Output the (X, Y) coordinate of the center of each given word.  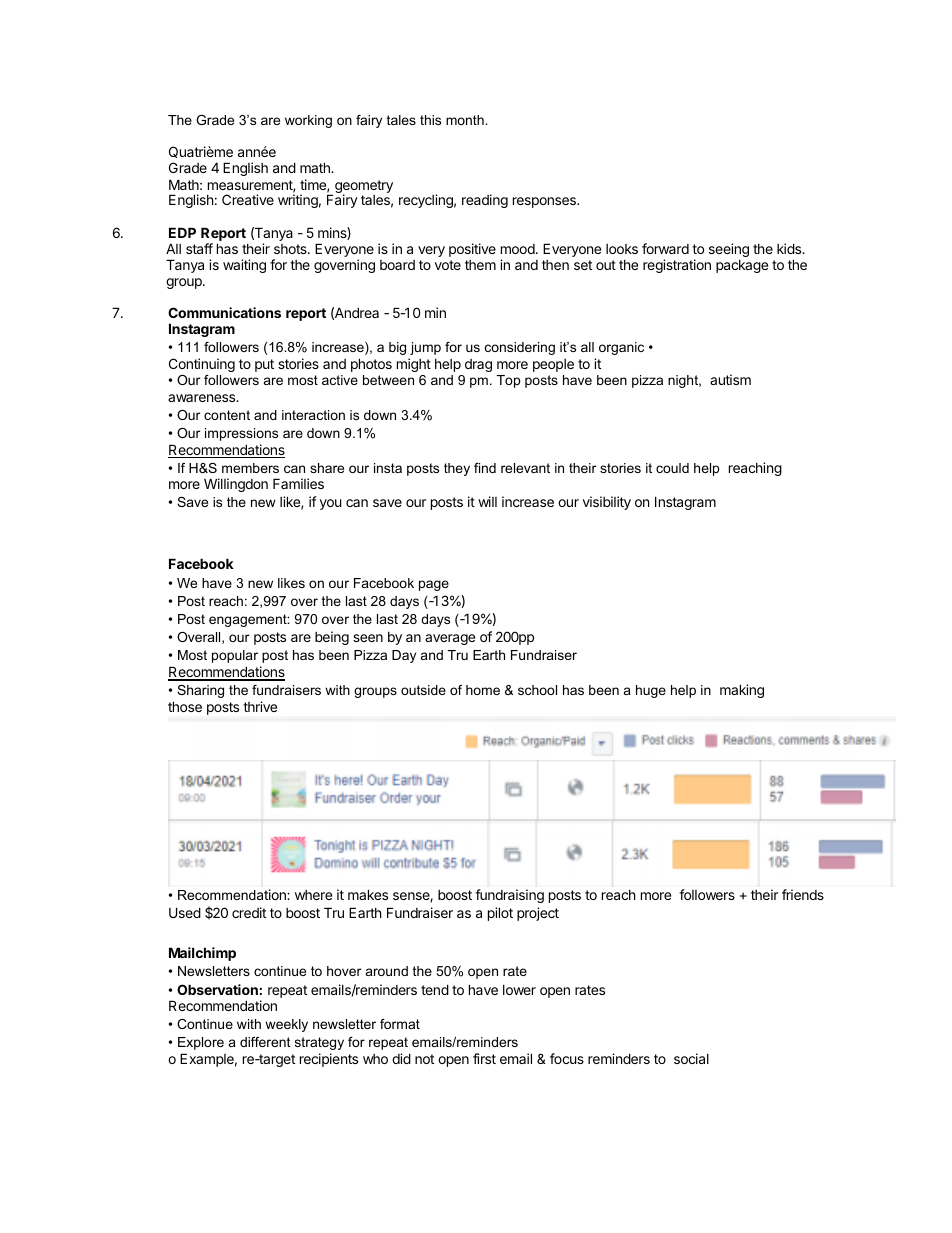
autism (730, 379)
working (308, 121)
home (483, 690)
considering (520, 348)
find (485, 468)
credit (249, 912)
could (672, 468)
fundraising (509, 896)
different (265, 1042)
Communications (224, 312)
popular (235, 656)
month (466, 120)
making (742, 691)
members (250, 468)
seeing (729, 250)
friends (803, 894)
